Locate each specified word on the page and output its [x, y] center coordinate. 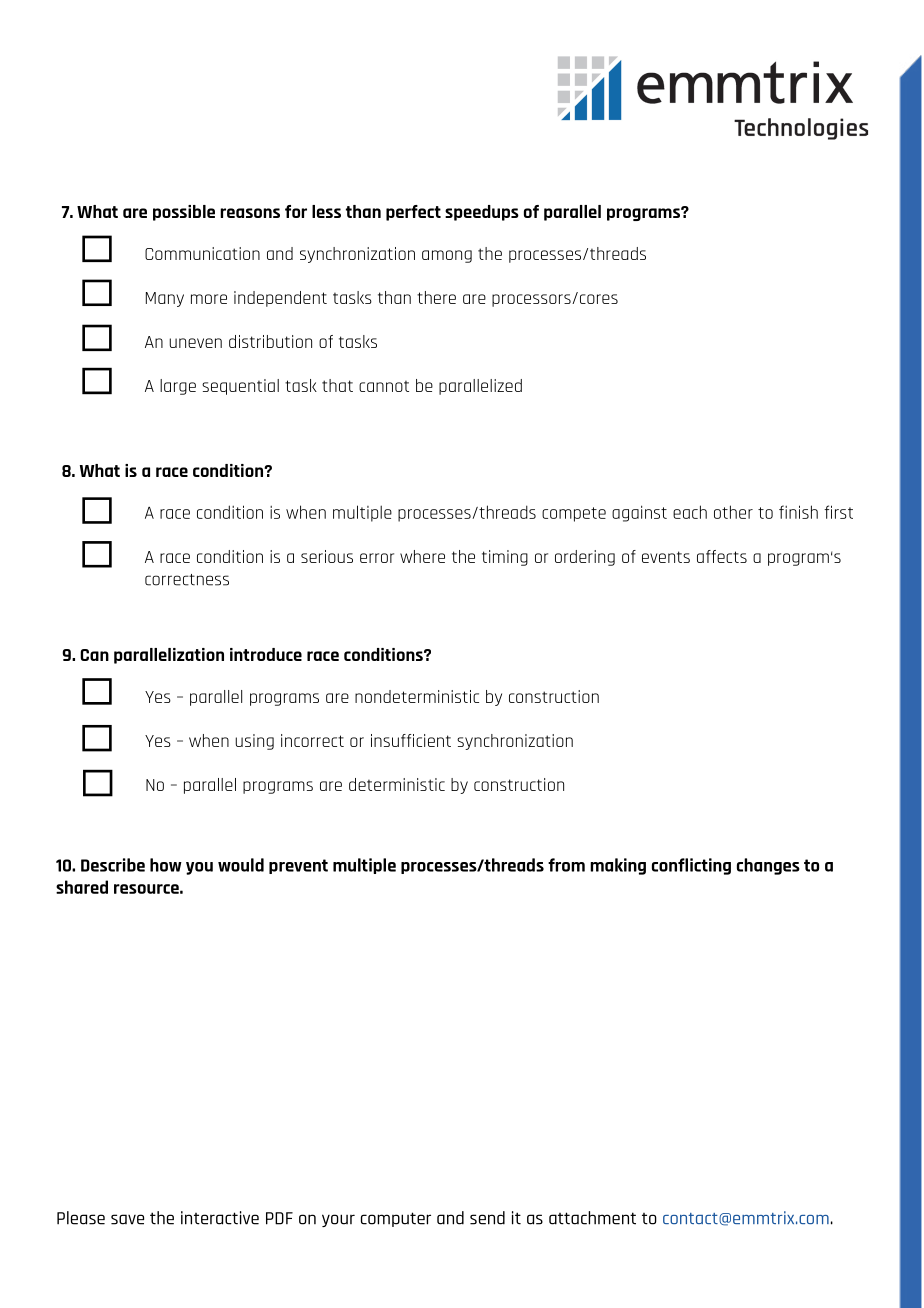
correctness [187, 580]
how [166, 865]
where [422, 556]
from [566, 865]
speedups [482, 213]
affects [722, 556]
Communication [202, 253]
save [127, 1219]
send [487, 1218]
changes [768, 866]
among [447, 256]
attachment [592, 1218]
